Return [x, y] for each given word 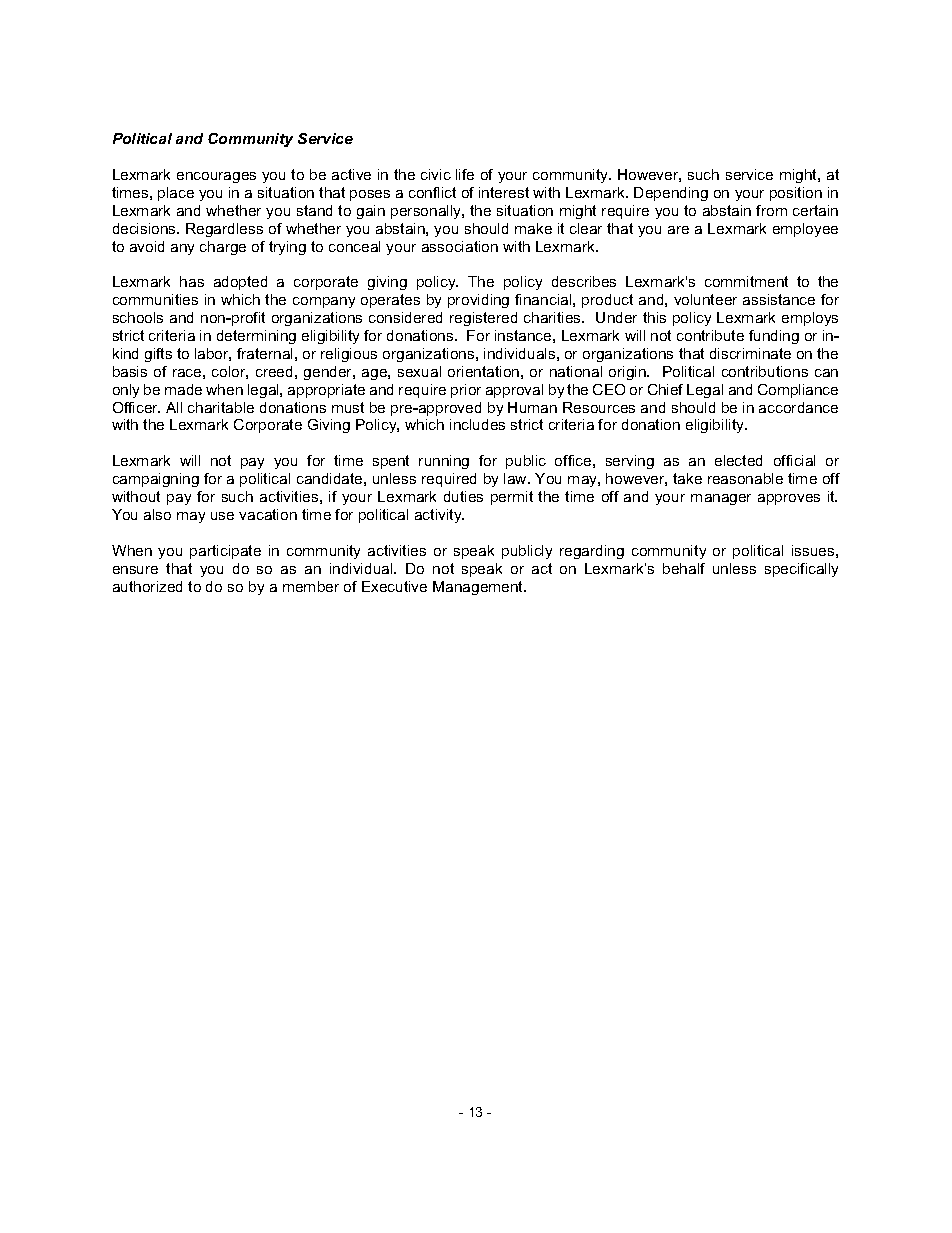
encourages [216, 177]
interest [504, 192]
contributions [765, 371]
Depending [671, 194]
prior [466, 391]
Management [479, 588]
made [183, 389]
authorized [147, 586]
